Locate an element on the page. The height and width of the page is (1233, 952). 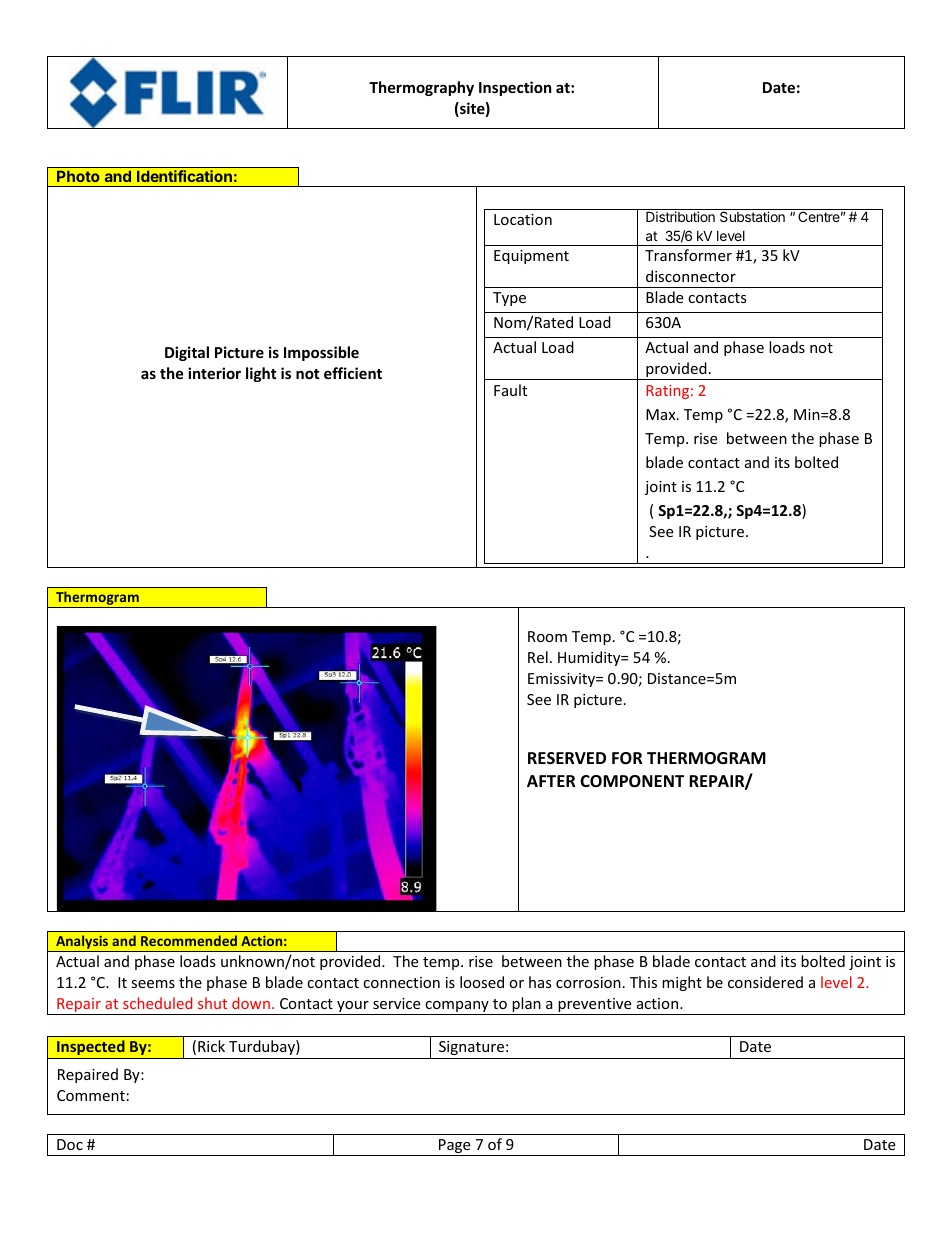
Comment is located at coordinates (91, 1095).
